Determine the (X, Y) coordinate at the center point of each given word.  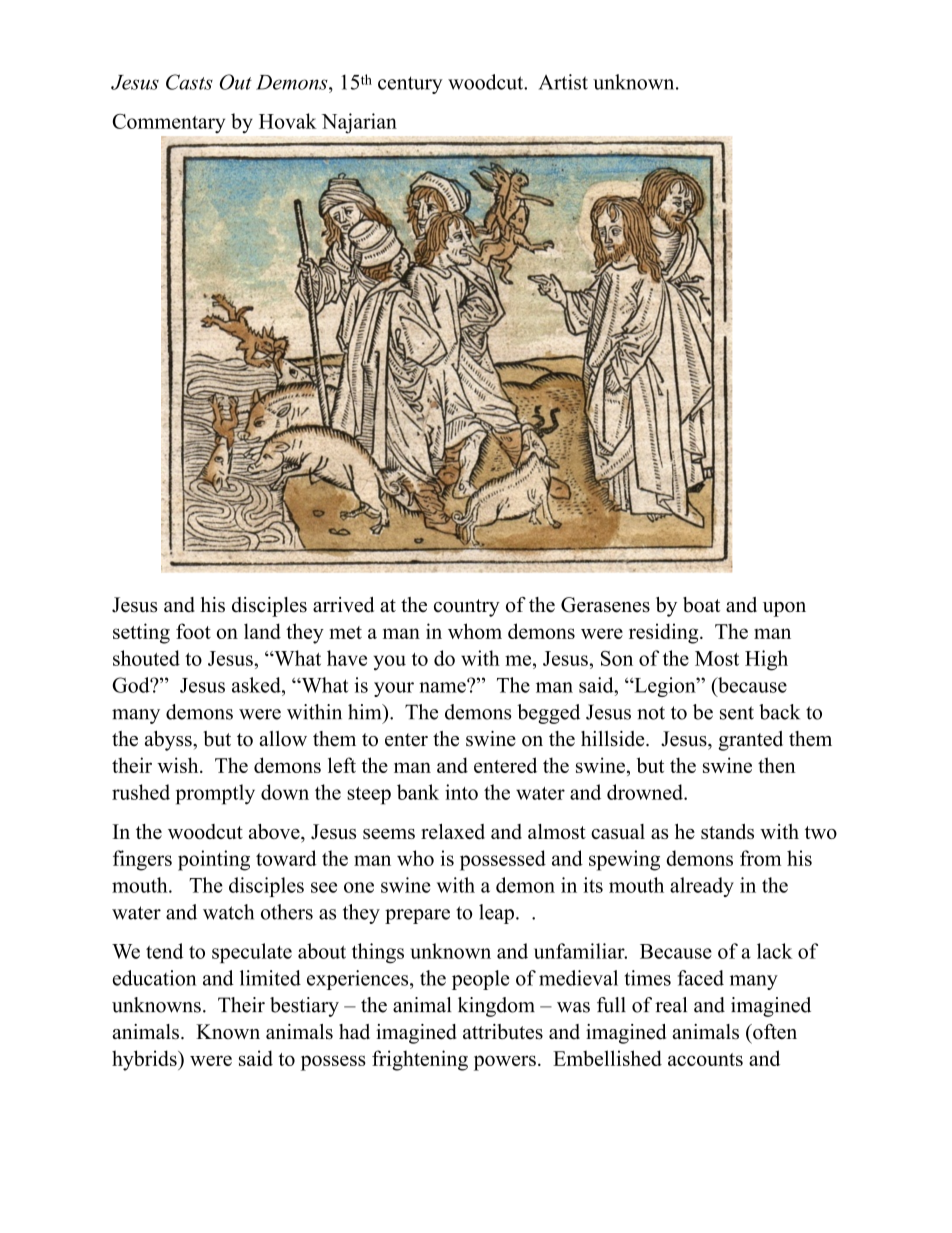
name (443, 686)
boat (701, 605)
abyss (169, 741)
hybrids (145, 1060)
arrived (343, 605)
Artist (563, 82)
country (467, 608)
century (410, 85)
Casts (189, 82)
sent (737, 713)
